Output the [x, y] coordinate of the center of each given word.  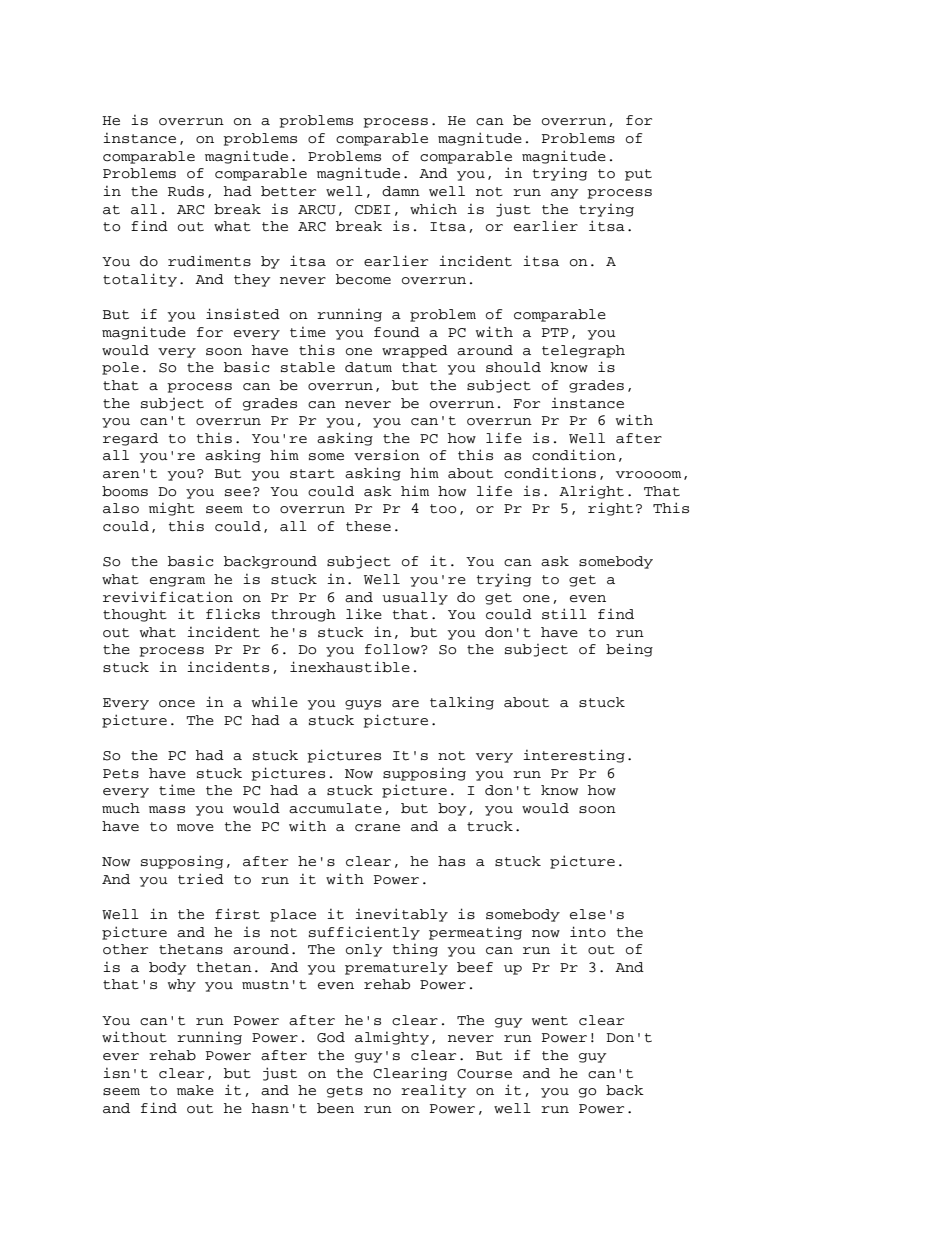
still [564, 613]
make [195, 1090]
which [433, 209]
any [565, 194]
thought [135, 615]
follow [393, 649]
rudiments [209, 261]
